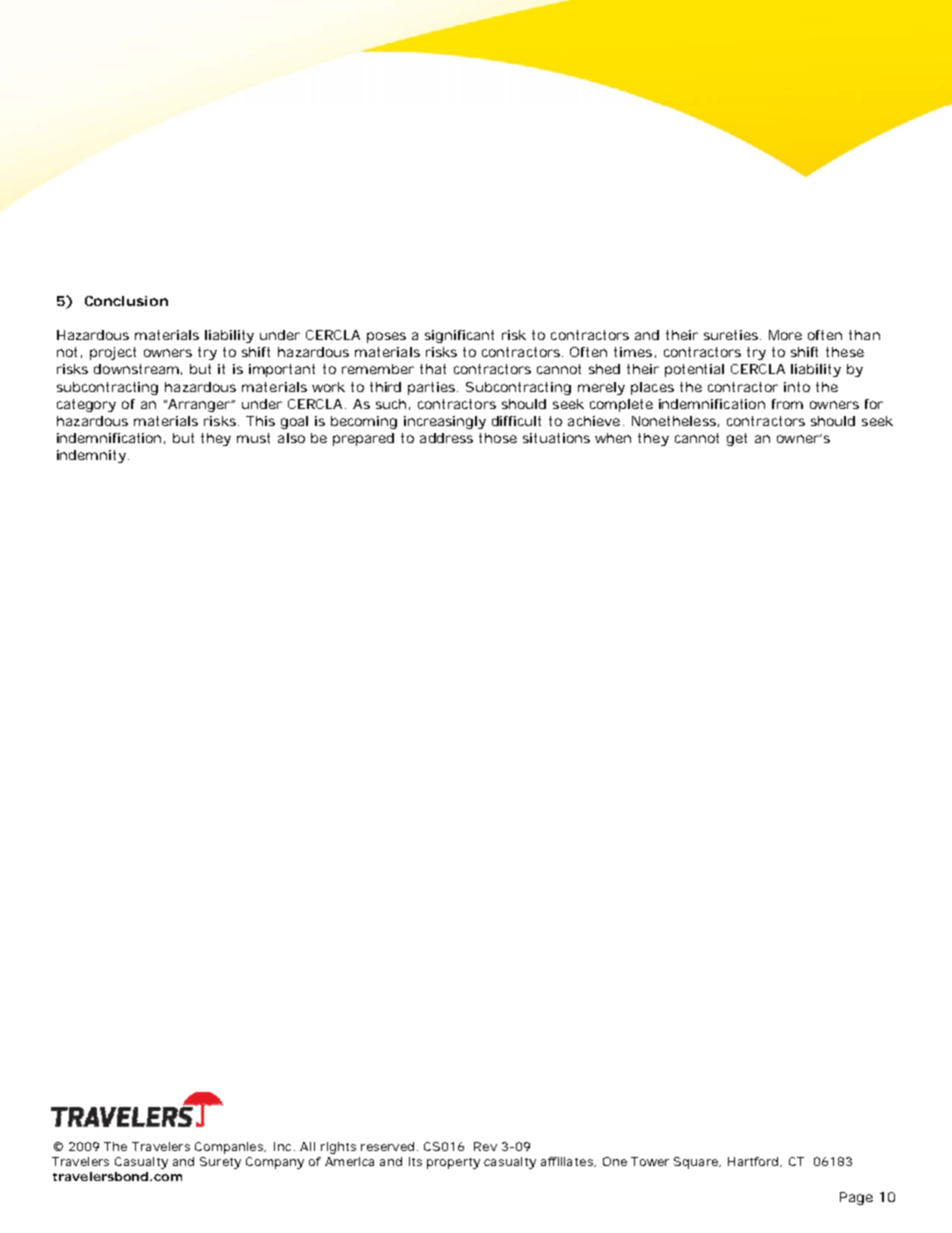  What do you see at coordinates (737, 439) in the page?
I see `get` at bounding box center [737, 439].
